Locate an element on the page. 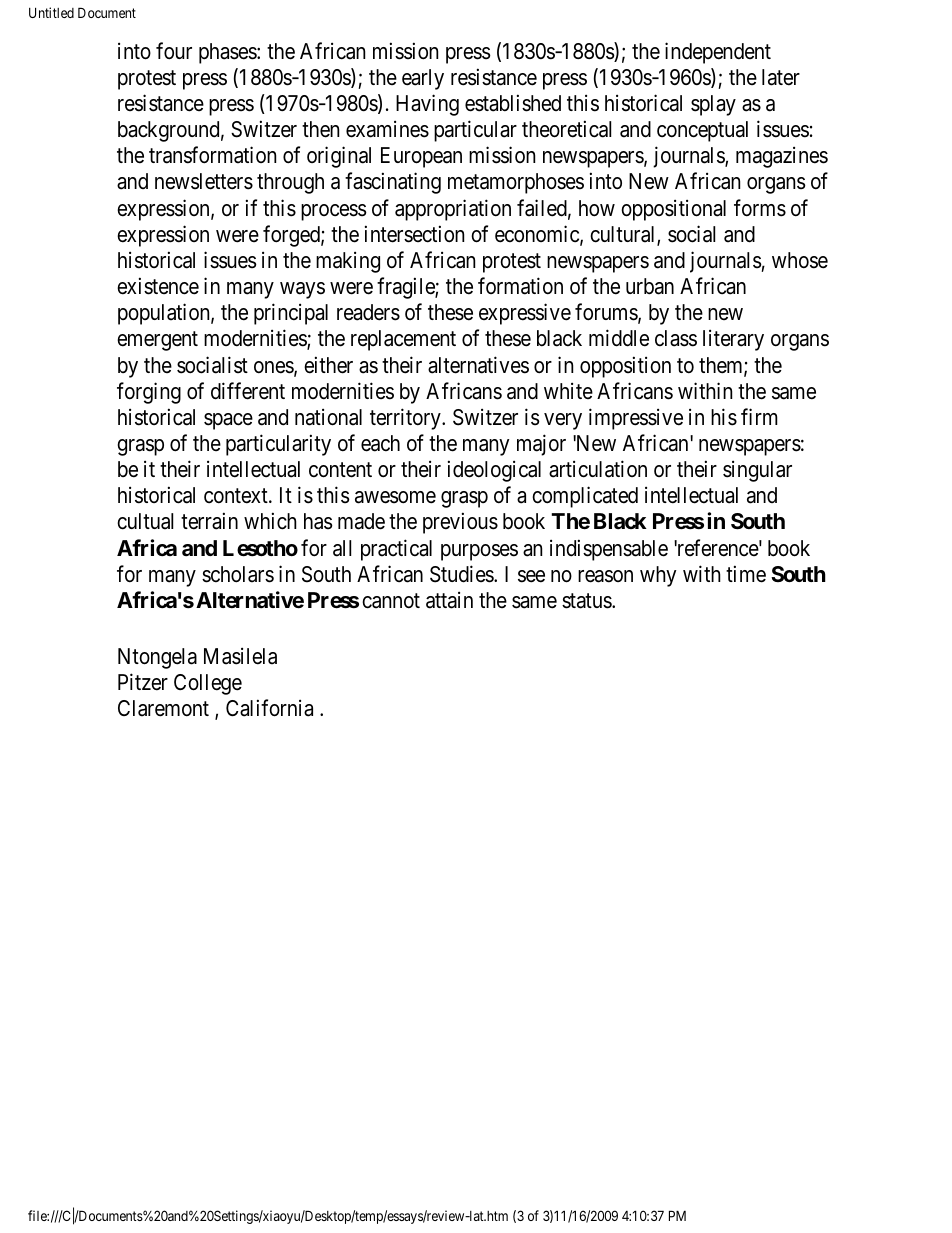 The image size is (952, 1233). early is located at coordinates (423, 79).
